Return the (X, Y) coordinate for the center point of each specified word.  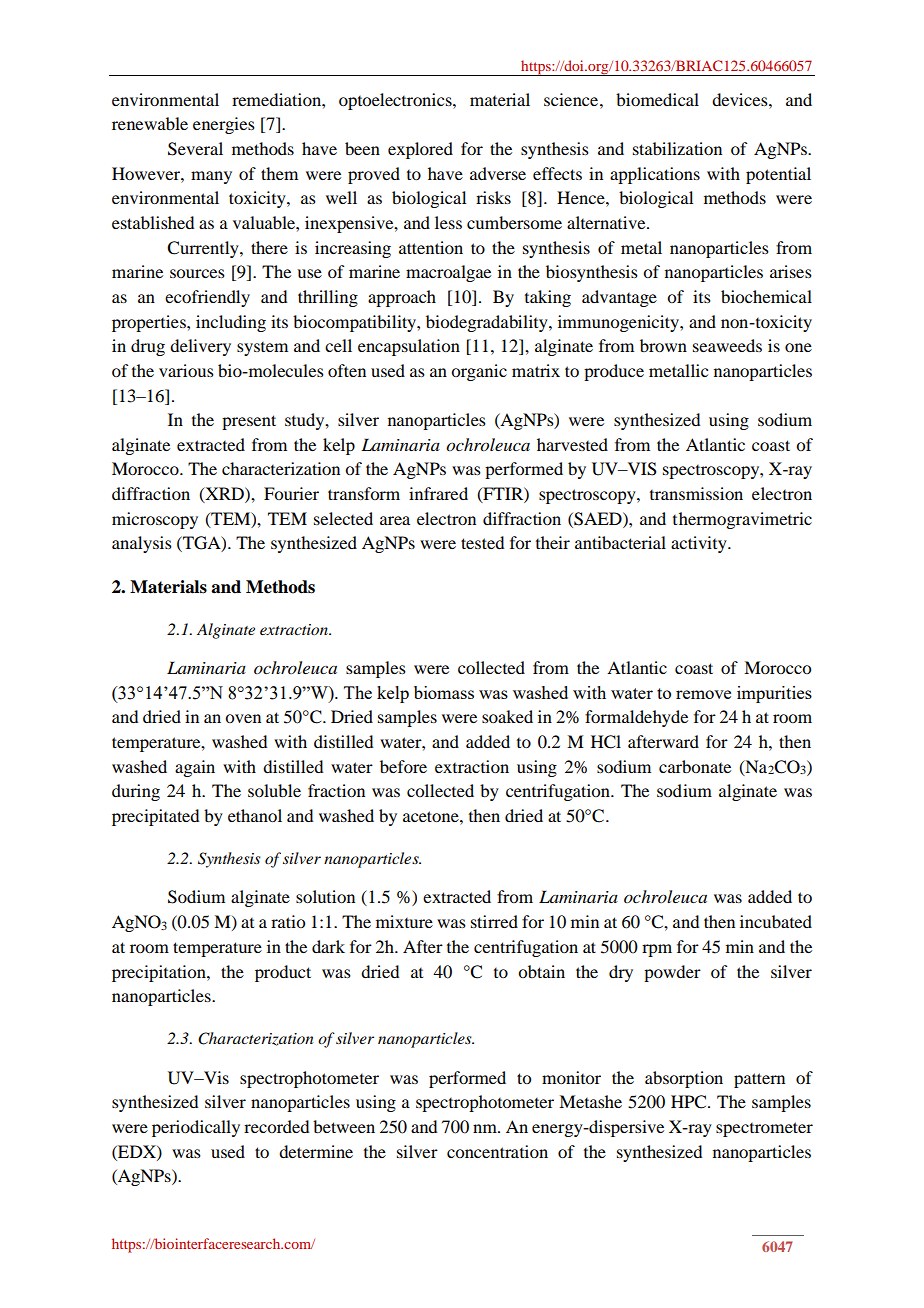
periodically (196, 1128)
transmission (696, 493)
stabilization (677, 148)
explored (420, 150)
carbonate (695, 766)
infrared (438, 493)
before (403, 766)
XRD (224, 494)
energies (224, 125)
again (195, 768)
